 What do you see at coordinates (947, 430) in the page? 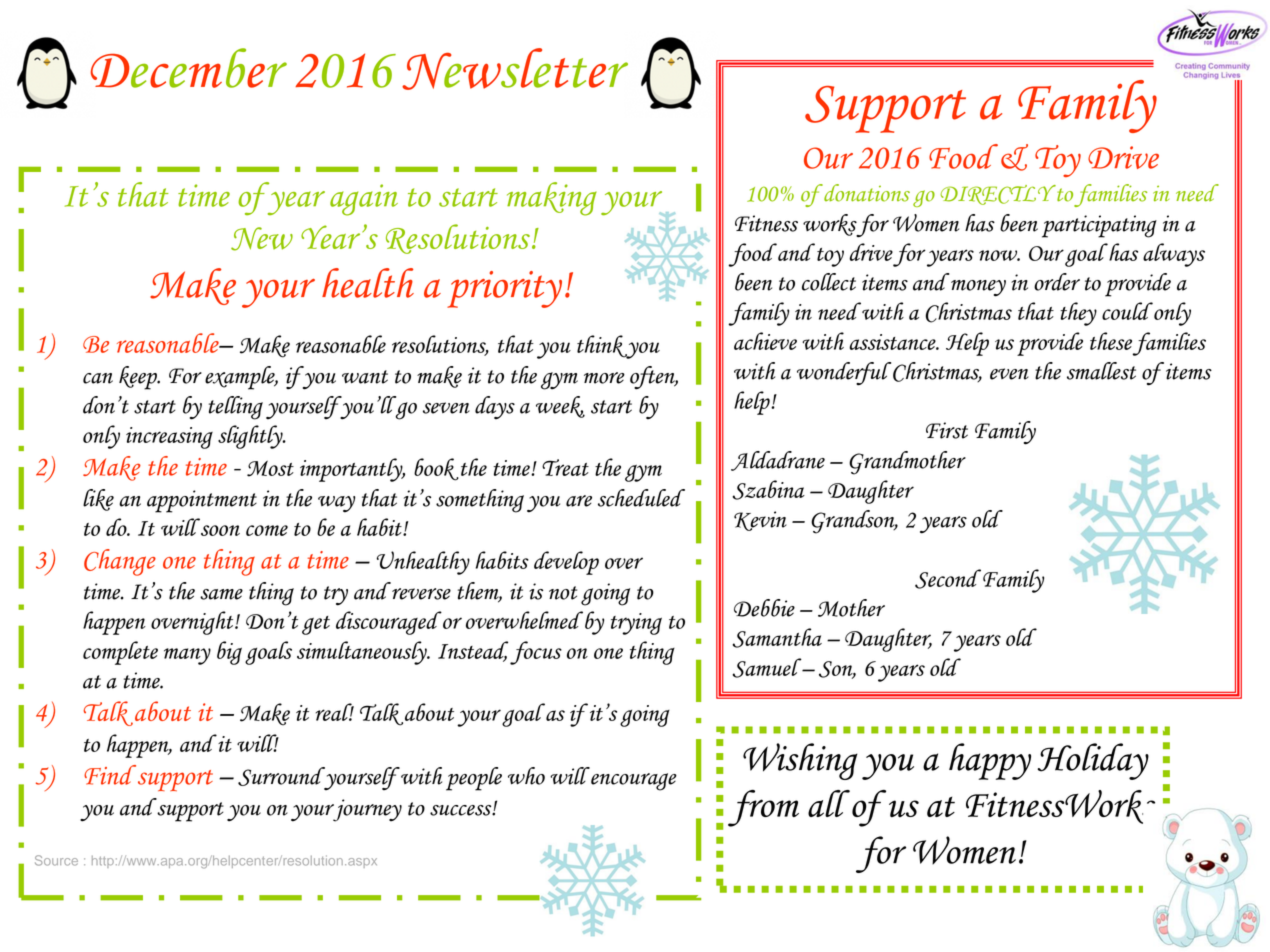
I see `First` at bounding box center [947, 430].
